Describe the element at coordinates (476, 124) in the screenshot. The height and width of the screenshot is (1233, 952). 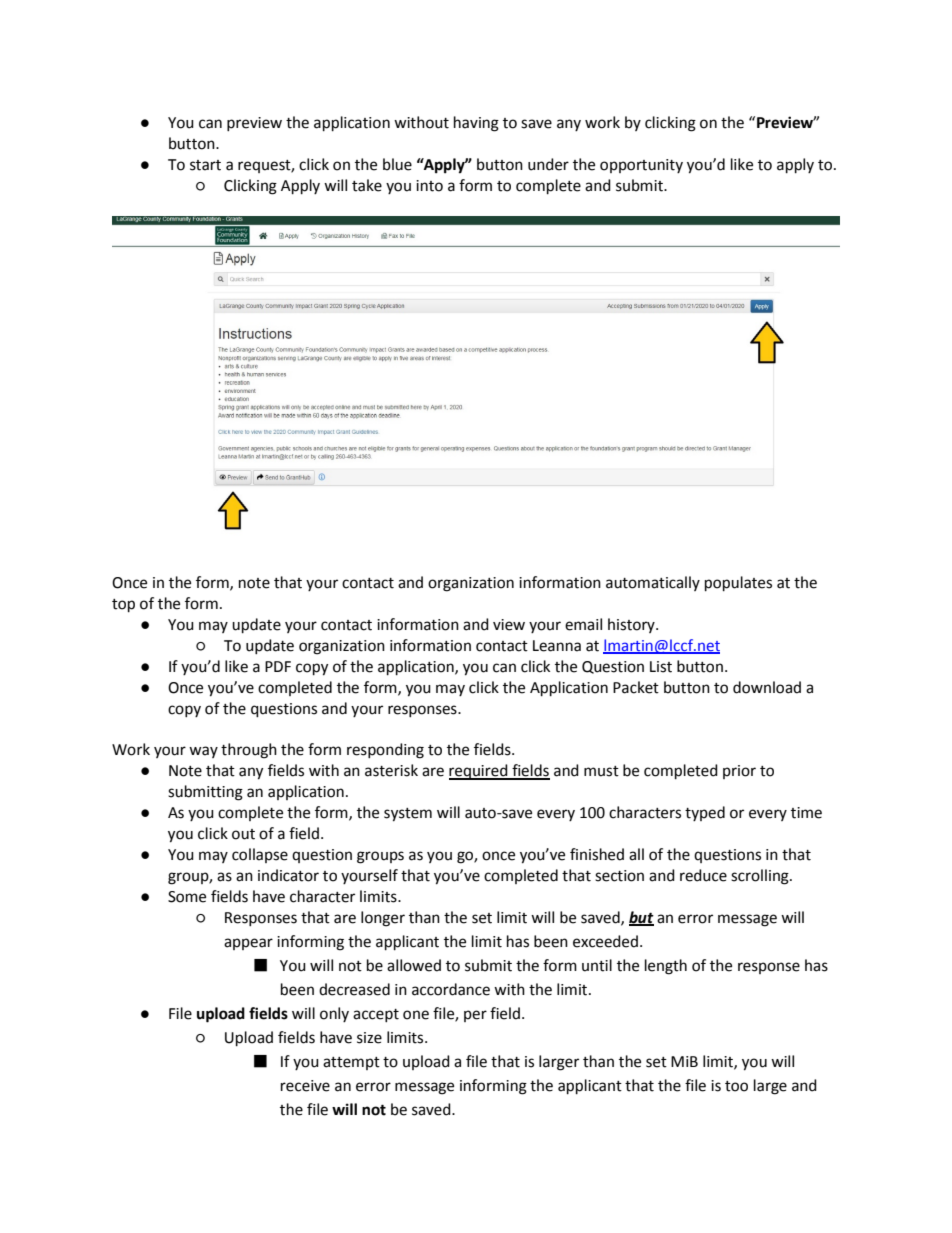
I see `having` at that location.
